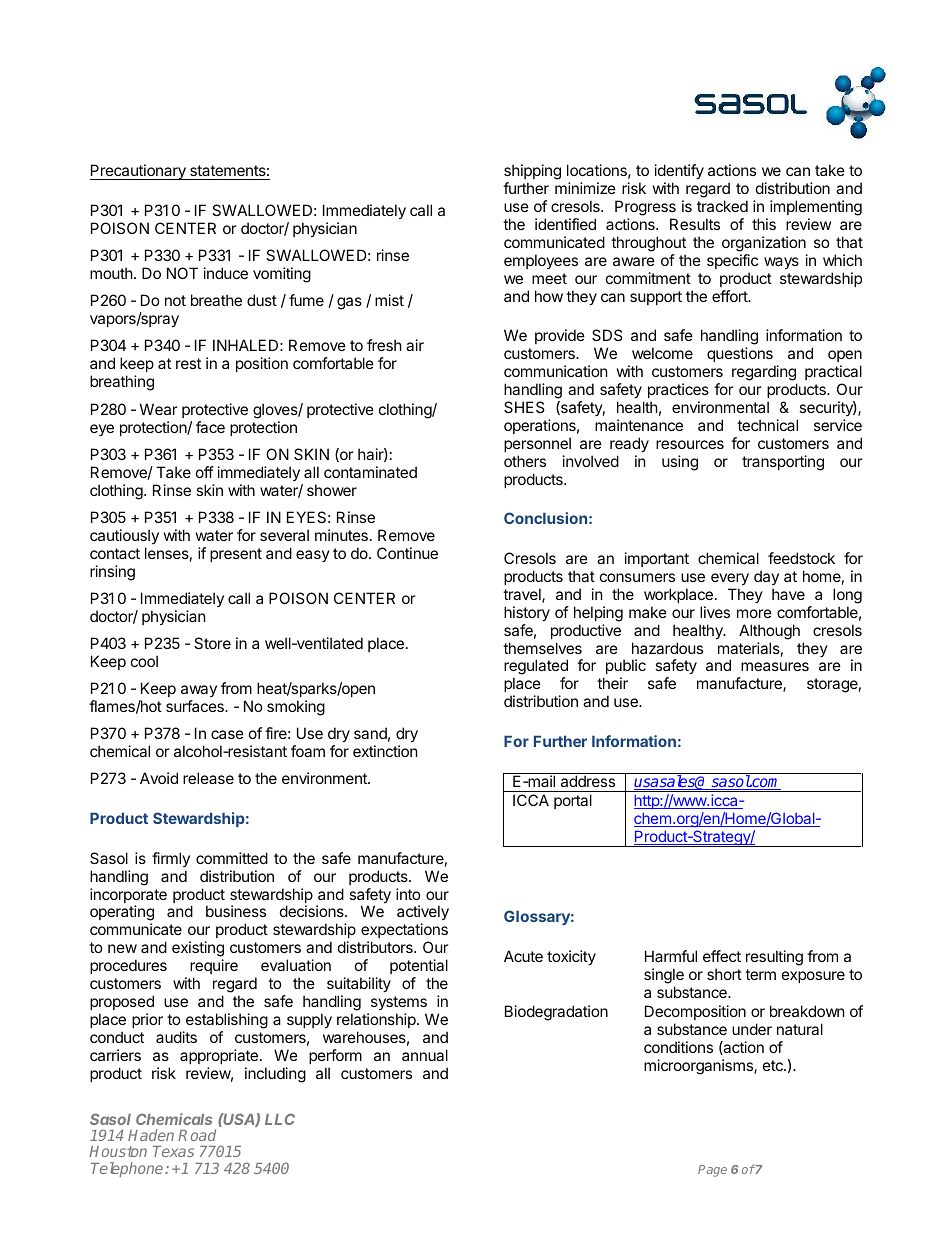 The image size is (952, 1233). I want to click on business, so click(236, 911).
